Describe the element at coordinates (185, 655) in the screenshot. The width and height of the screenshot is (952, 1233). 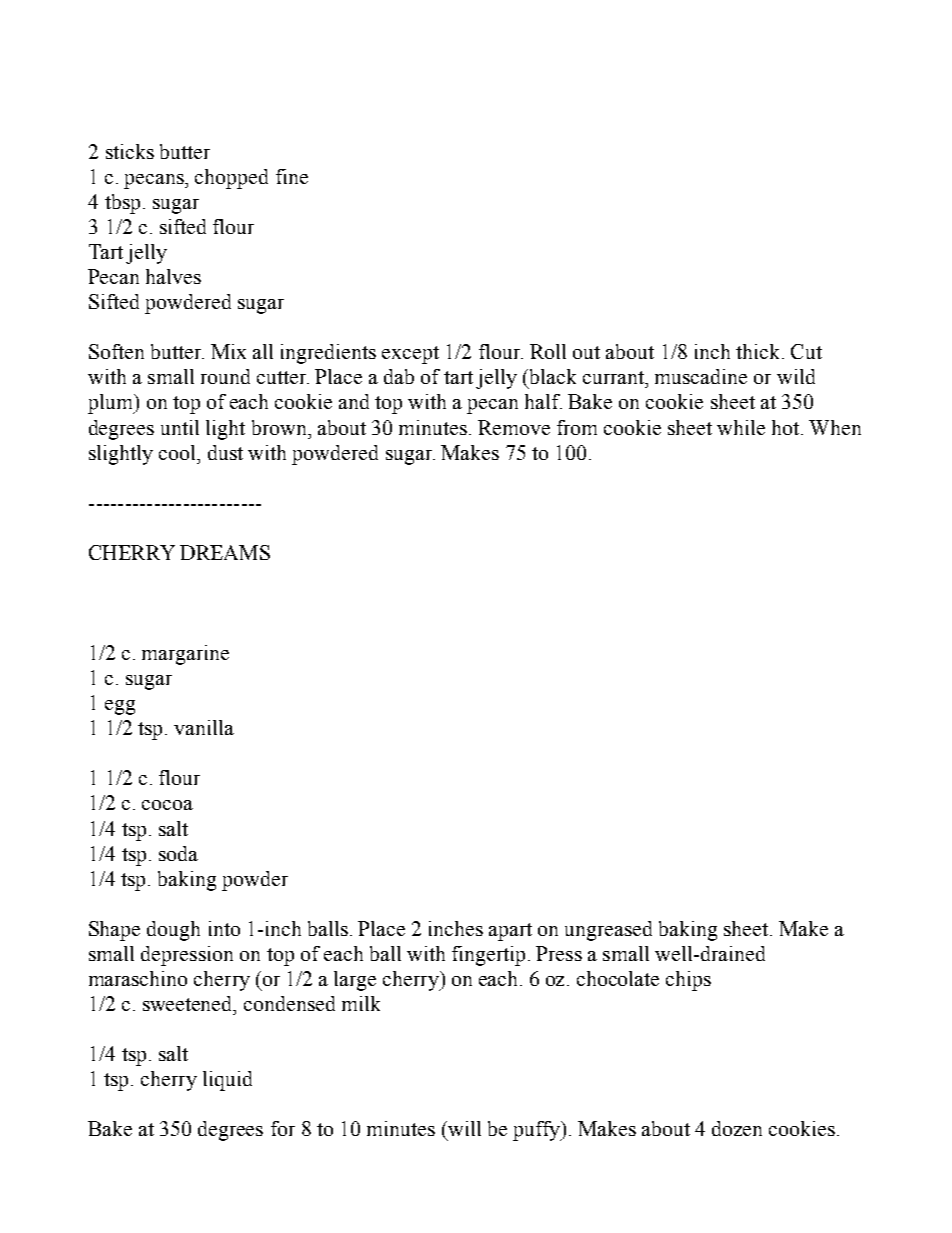
I see `margarine` at that location.
